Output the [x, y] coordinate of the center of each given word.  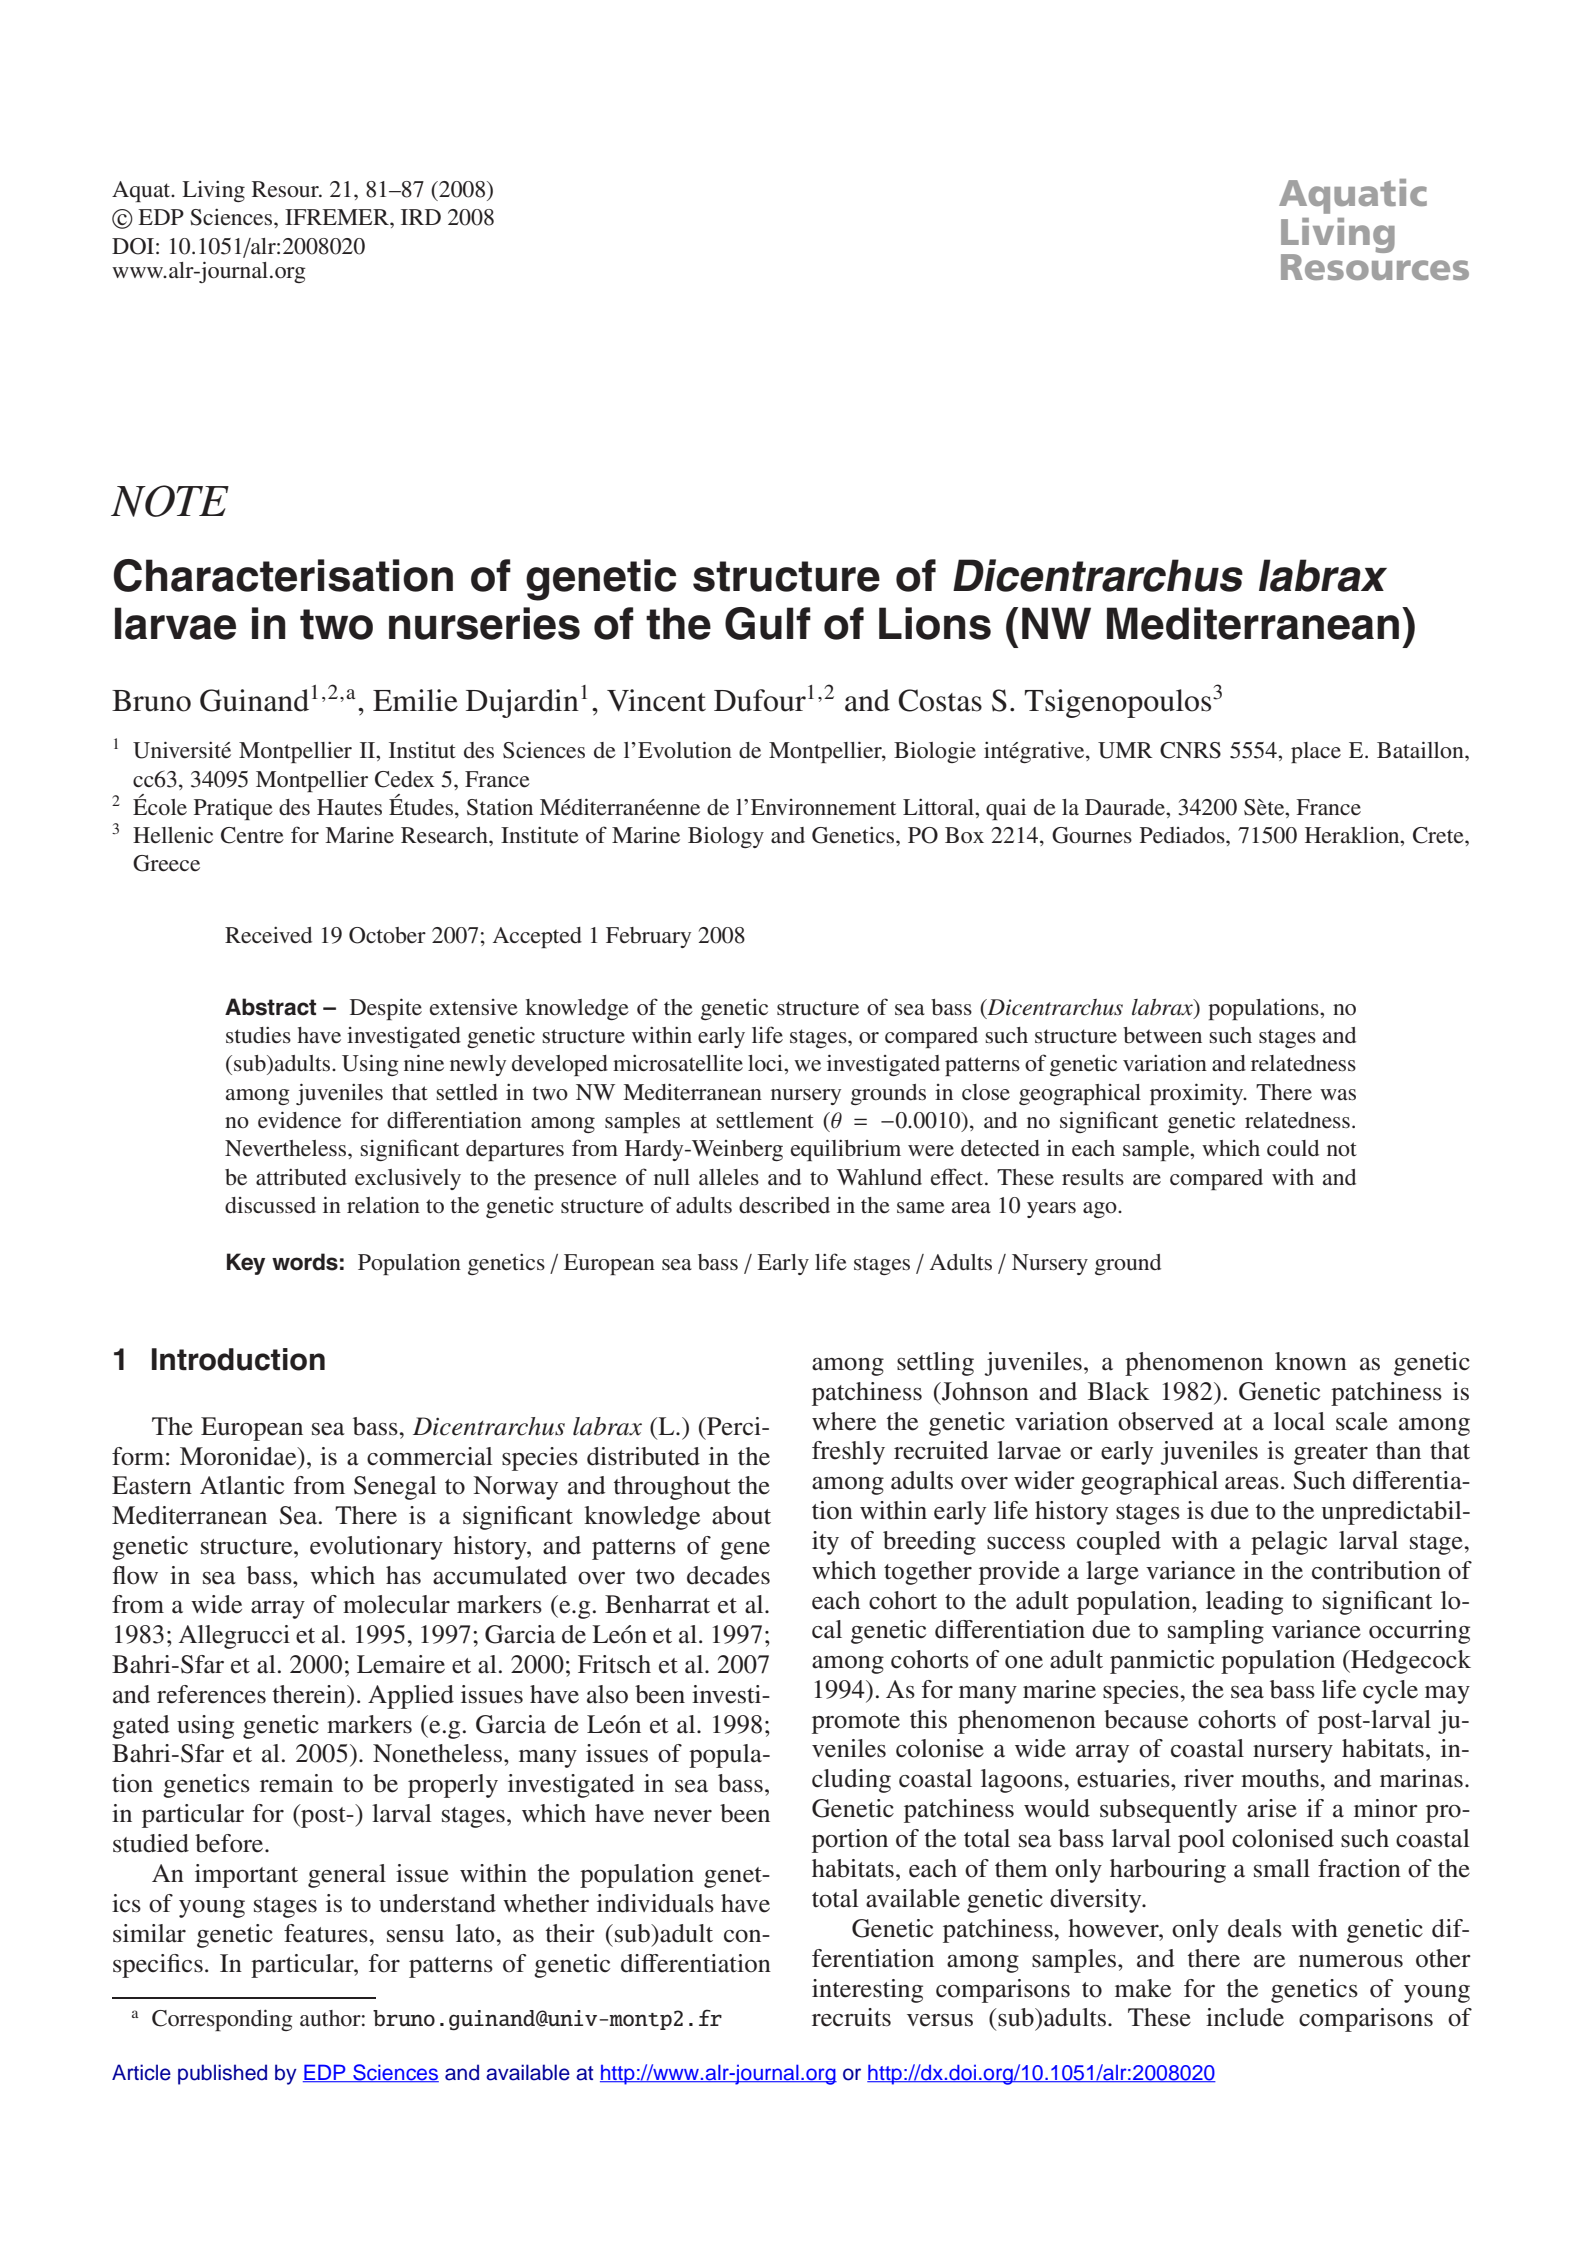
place [1316, 752]
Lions [935, 623]
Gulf [768, 623]
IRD [421, 217]
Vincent [656, 700]
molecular [396, 1604]
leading [1244, 1603]
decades [728, 1575]
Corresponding [222, 2020]
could [1293, 1148]
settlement [765, 1120]
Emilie [415, 700]
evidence [299, 1120]
